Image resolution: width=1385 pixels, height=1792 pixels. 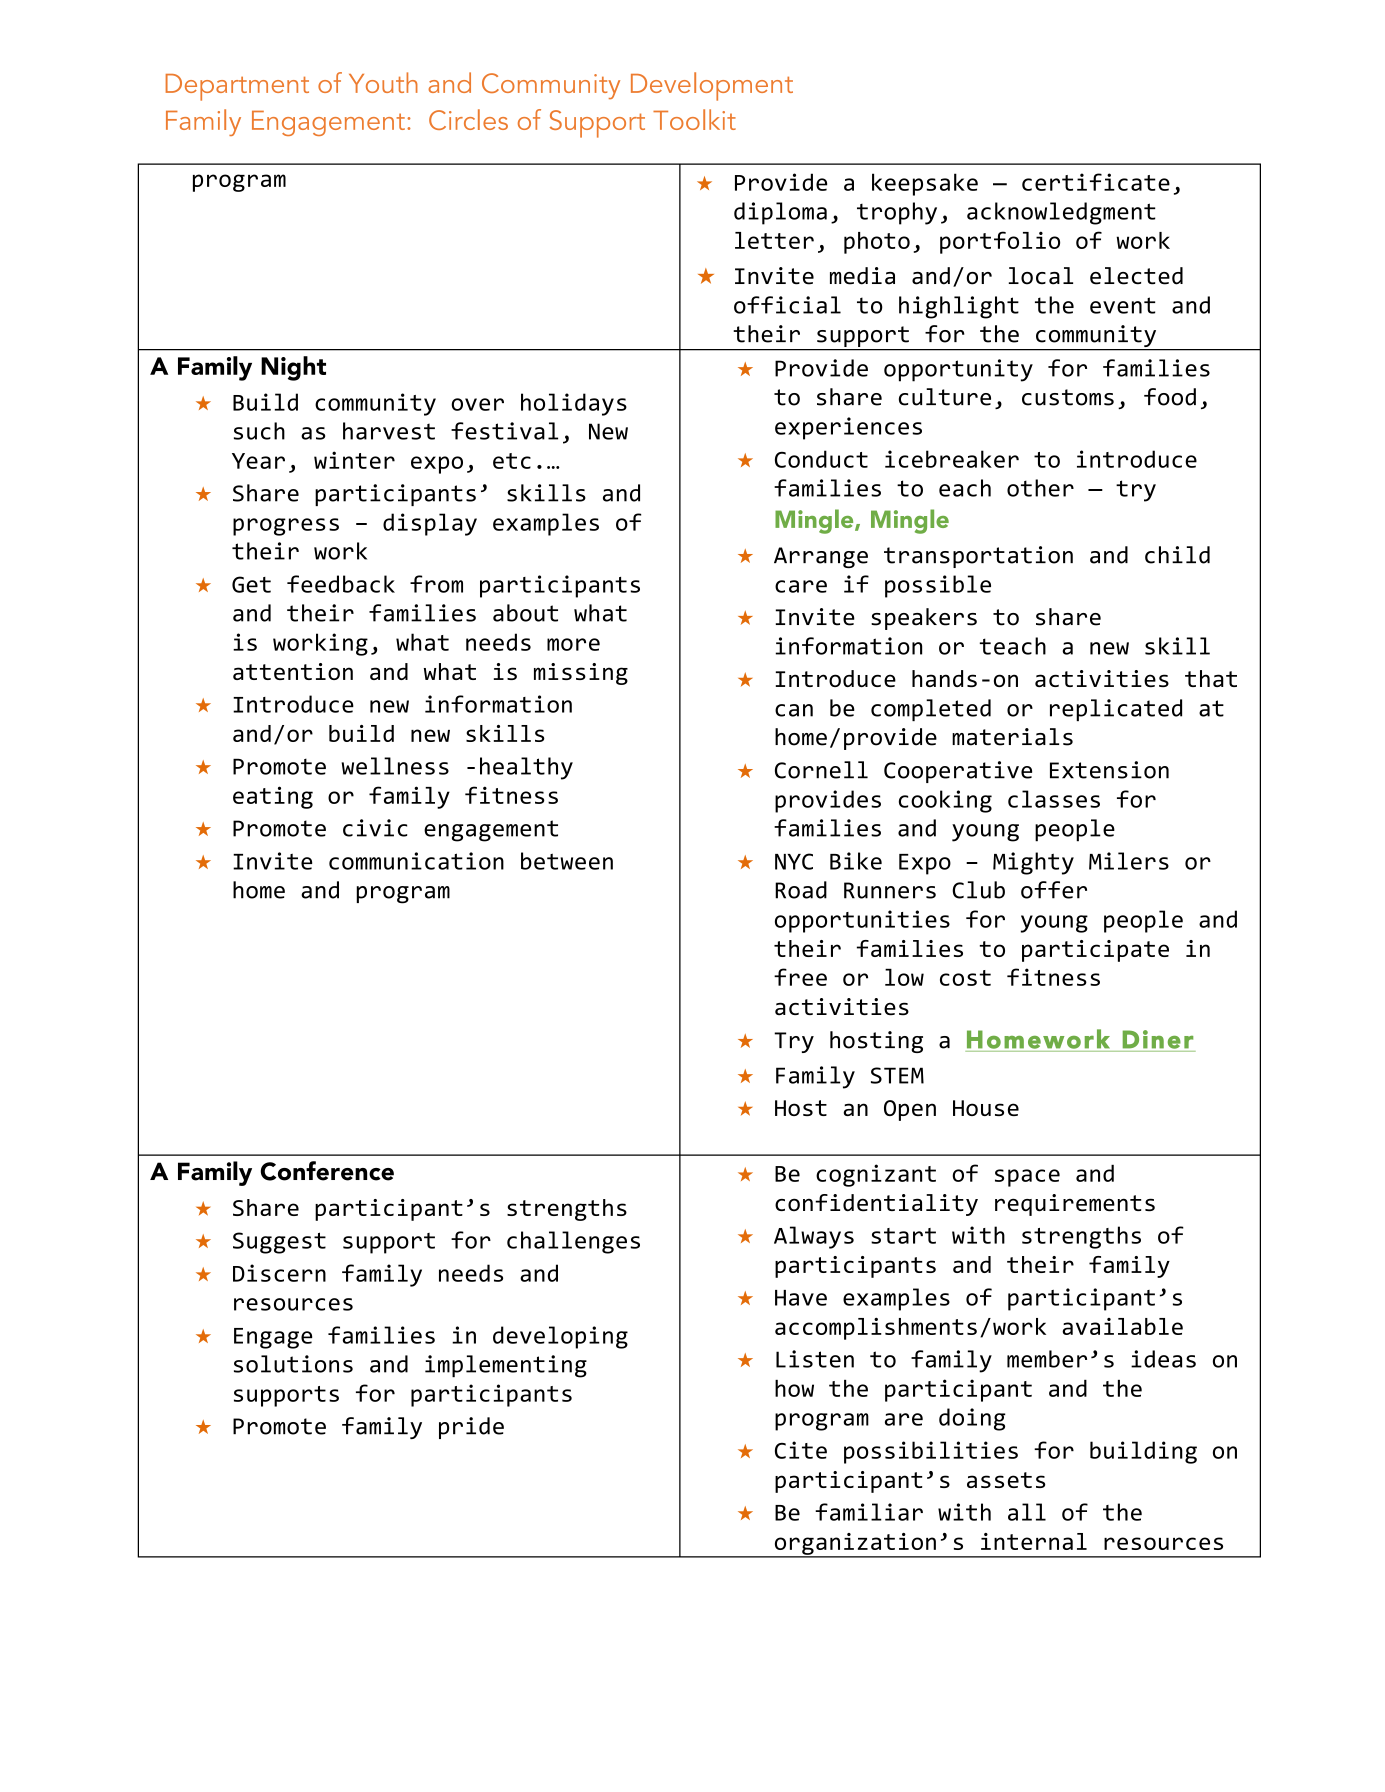 What do you see at coordinates (694, 119) in the image?
I see `Toolkit` at bounding box center [694, 119].
